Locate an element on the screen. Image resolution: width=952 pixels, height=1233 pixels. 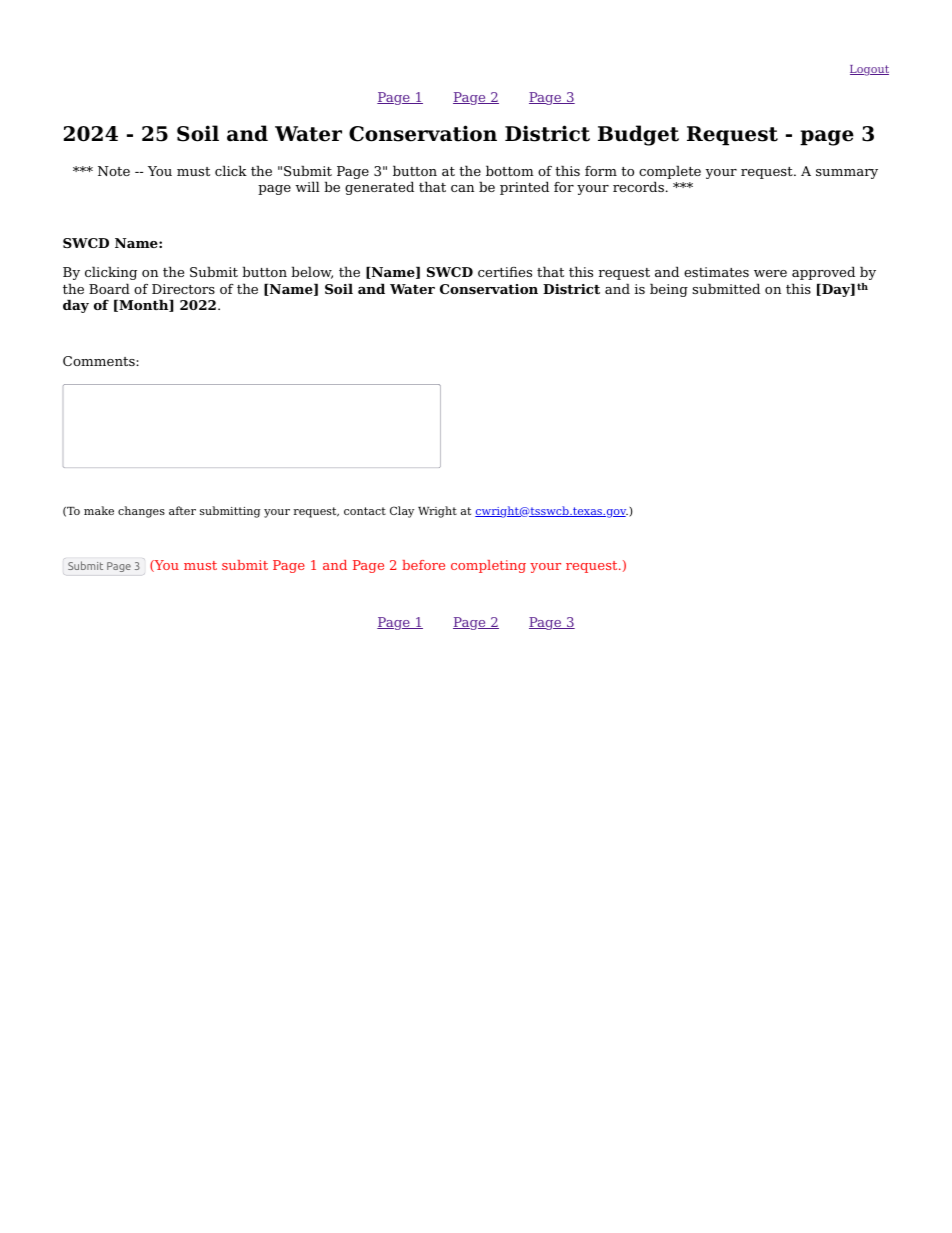
before is located at coordinates (423, 565).
